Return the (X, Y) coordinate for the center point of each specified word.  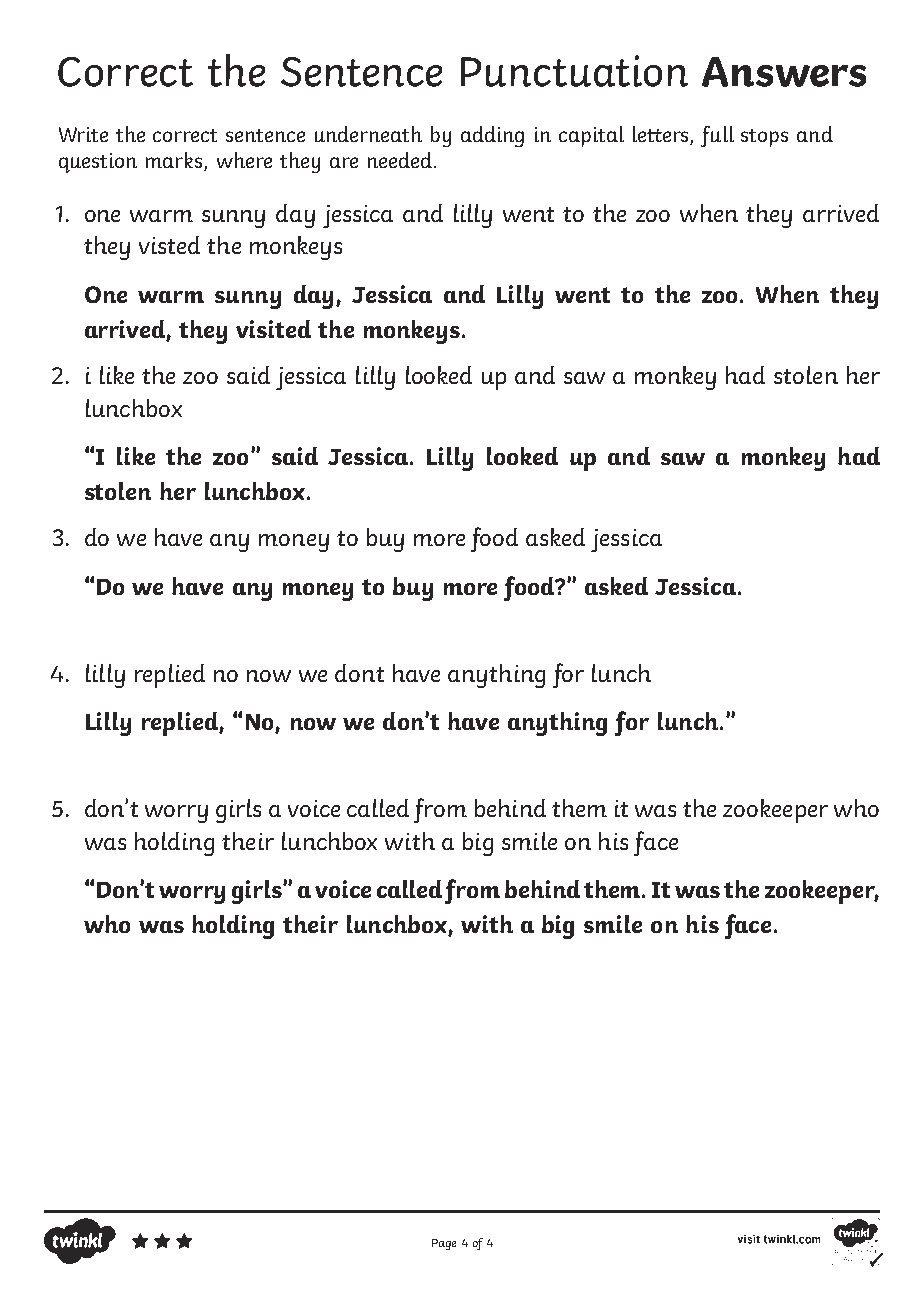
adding (492, 136)
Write (83, 134)
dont (359, 673)
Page (444, 1244)
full (717, 136)
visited (273, 329)
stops (764, 138)
